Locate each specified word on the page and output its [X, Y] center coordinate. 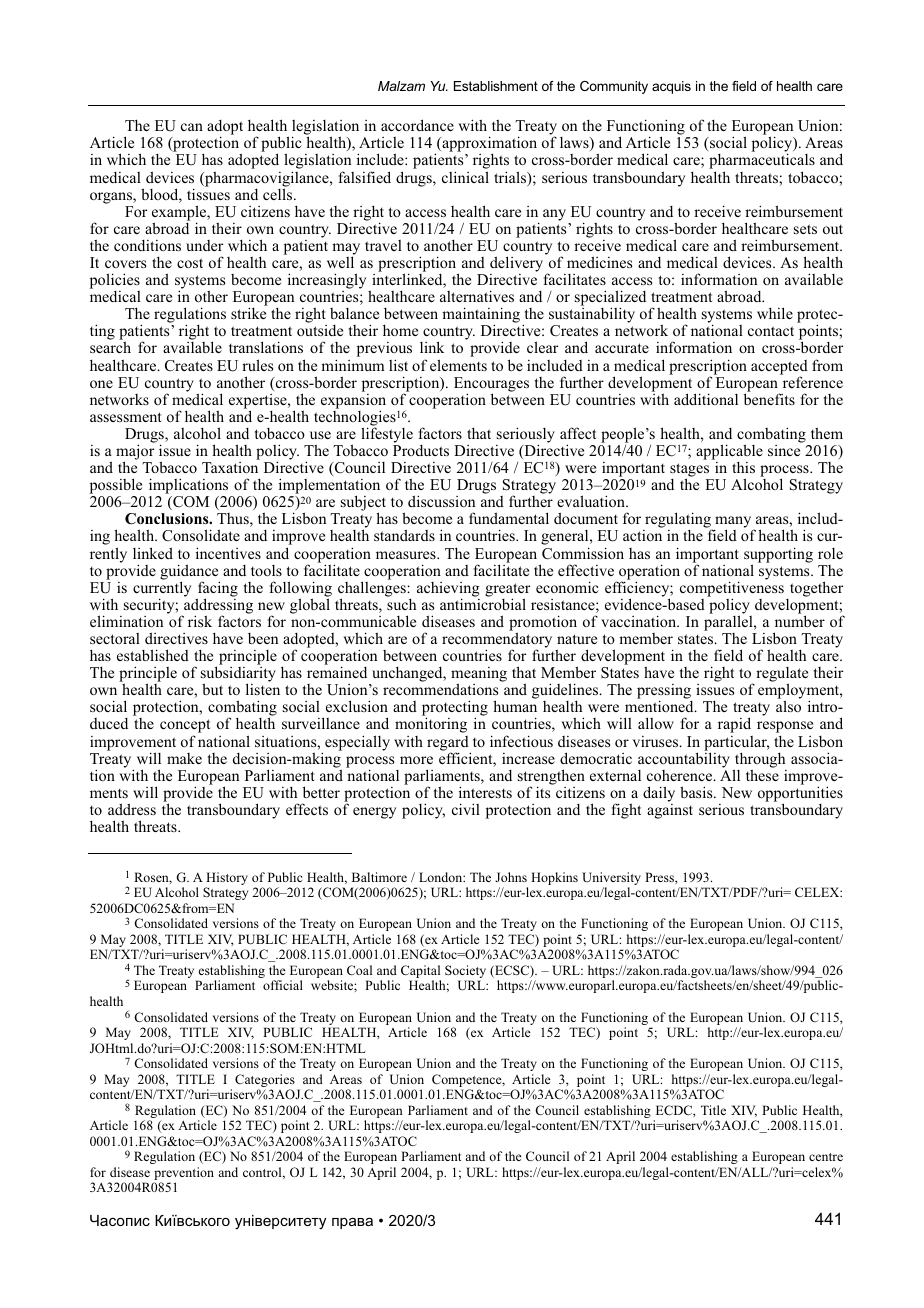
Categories [265, 1082]
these [762, 774]
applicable [729, 453]
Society [465, 973]
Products [421, 450]
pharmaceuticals [762, 162]
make [184, 758]
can [192, 127]
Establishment [496, 86]
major [135, 453]
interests [485, 792]
